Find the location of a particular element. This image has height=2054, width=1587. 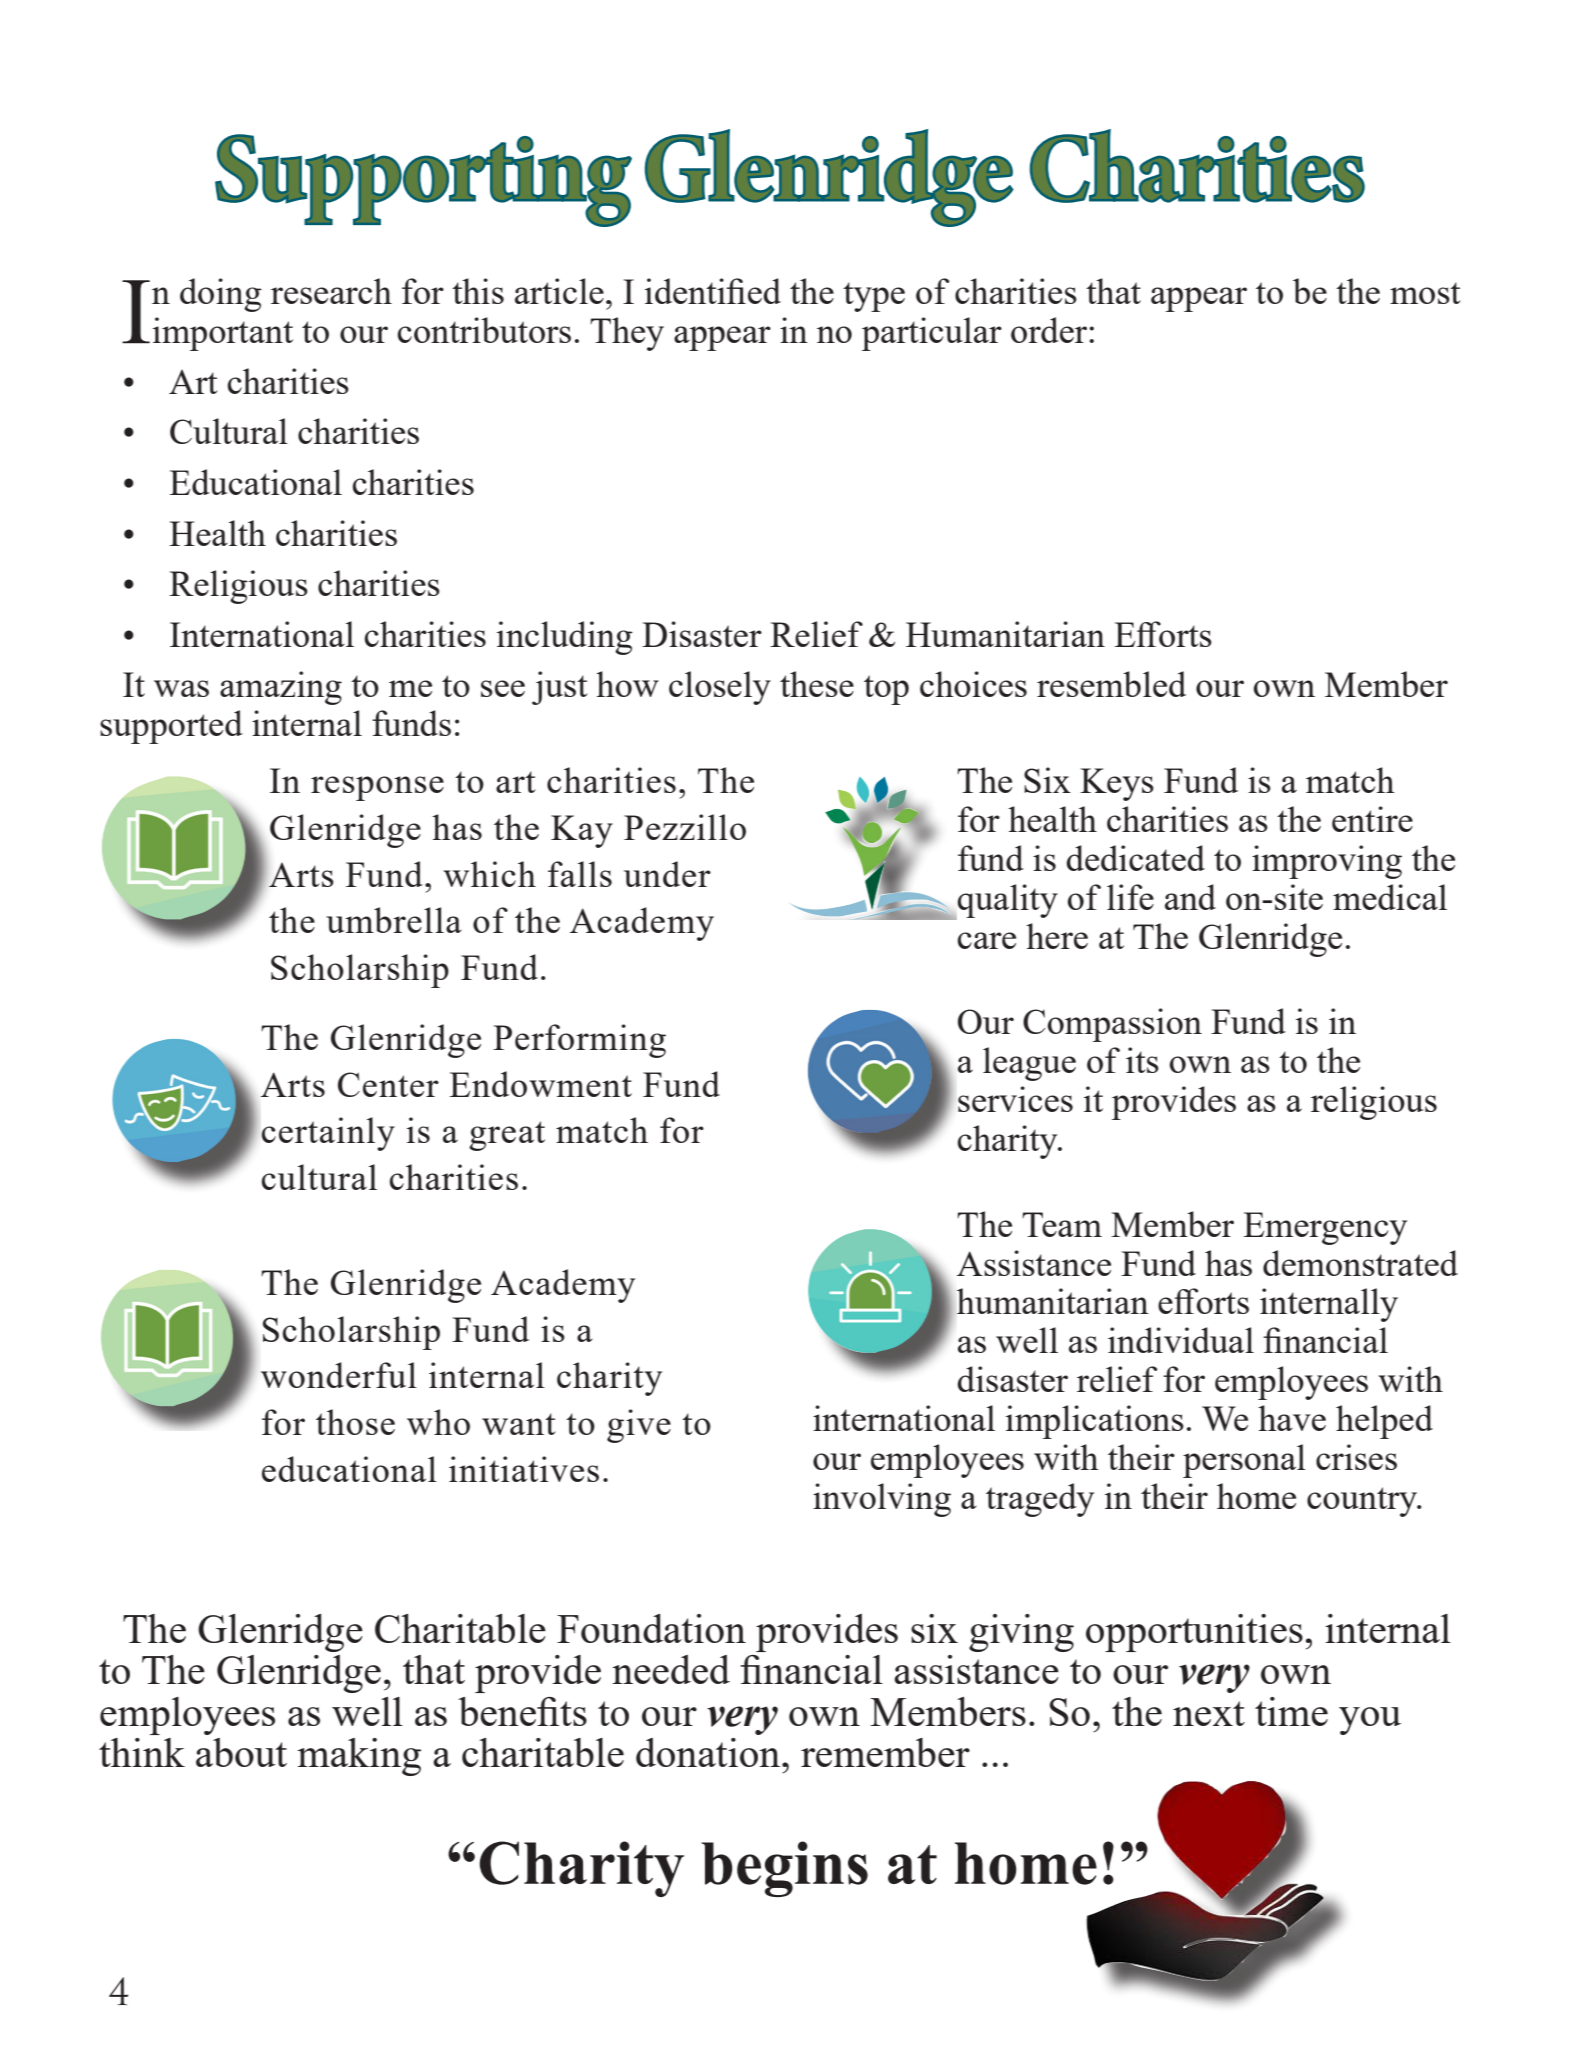

identified is located at coordinates (713, 291).
